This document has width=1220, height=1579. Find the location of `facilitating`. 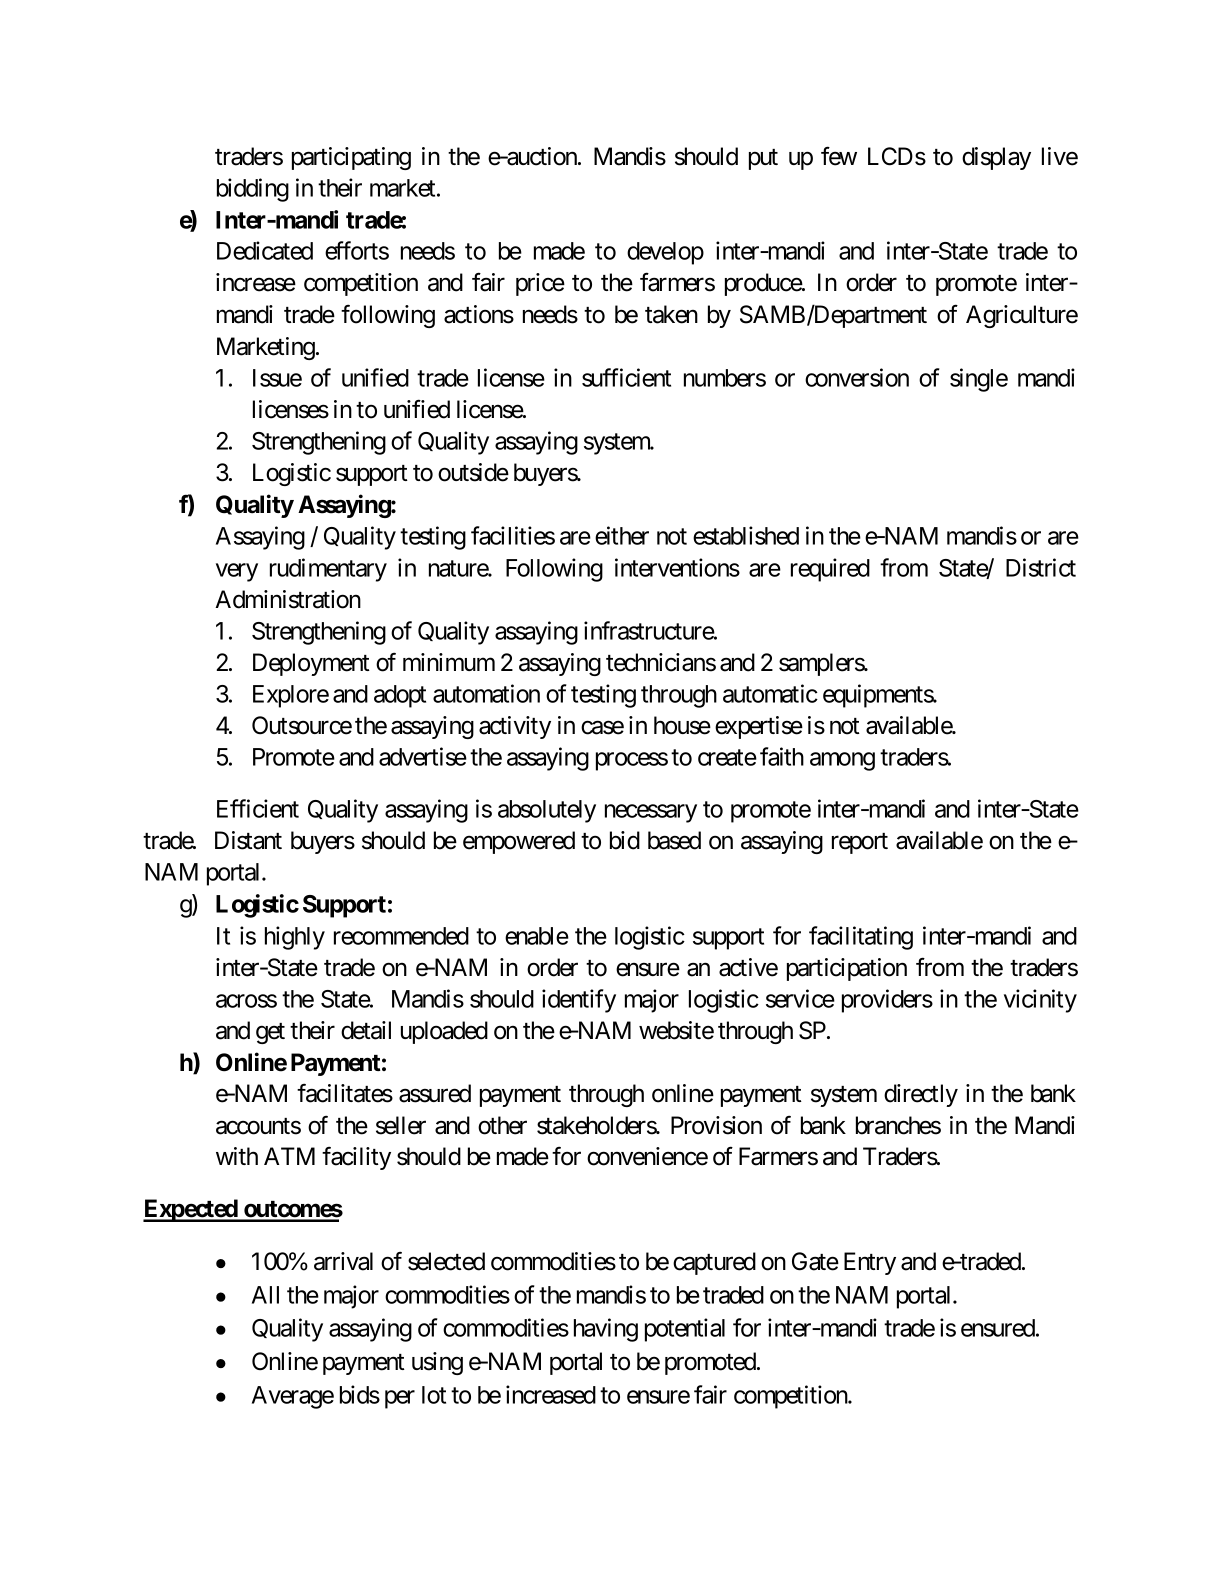

facilitating is located at coordinates (861, 938).
